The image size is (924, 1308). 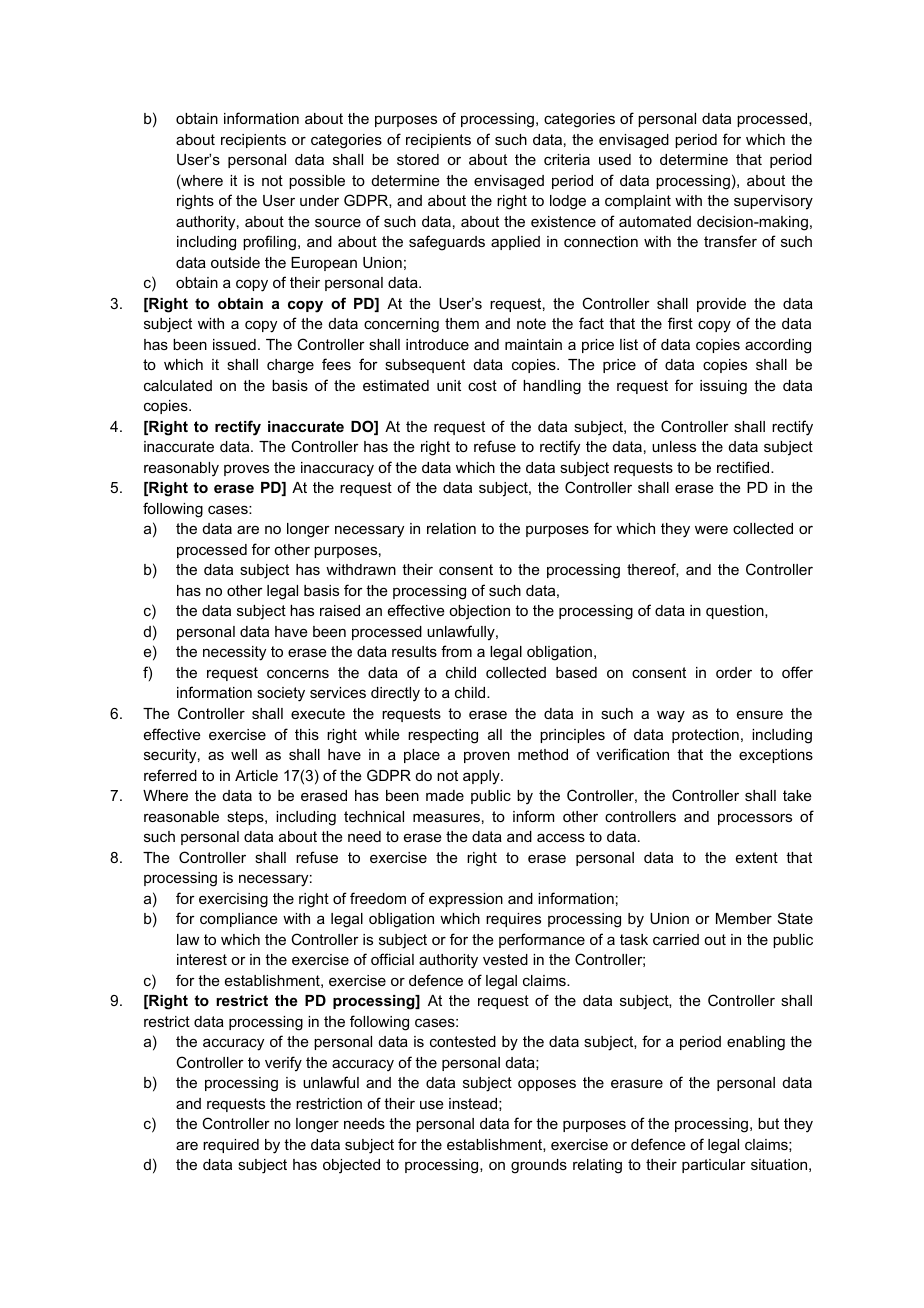 I want to click on from, so click(x=456, y=651).
